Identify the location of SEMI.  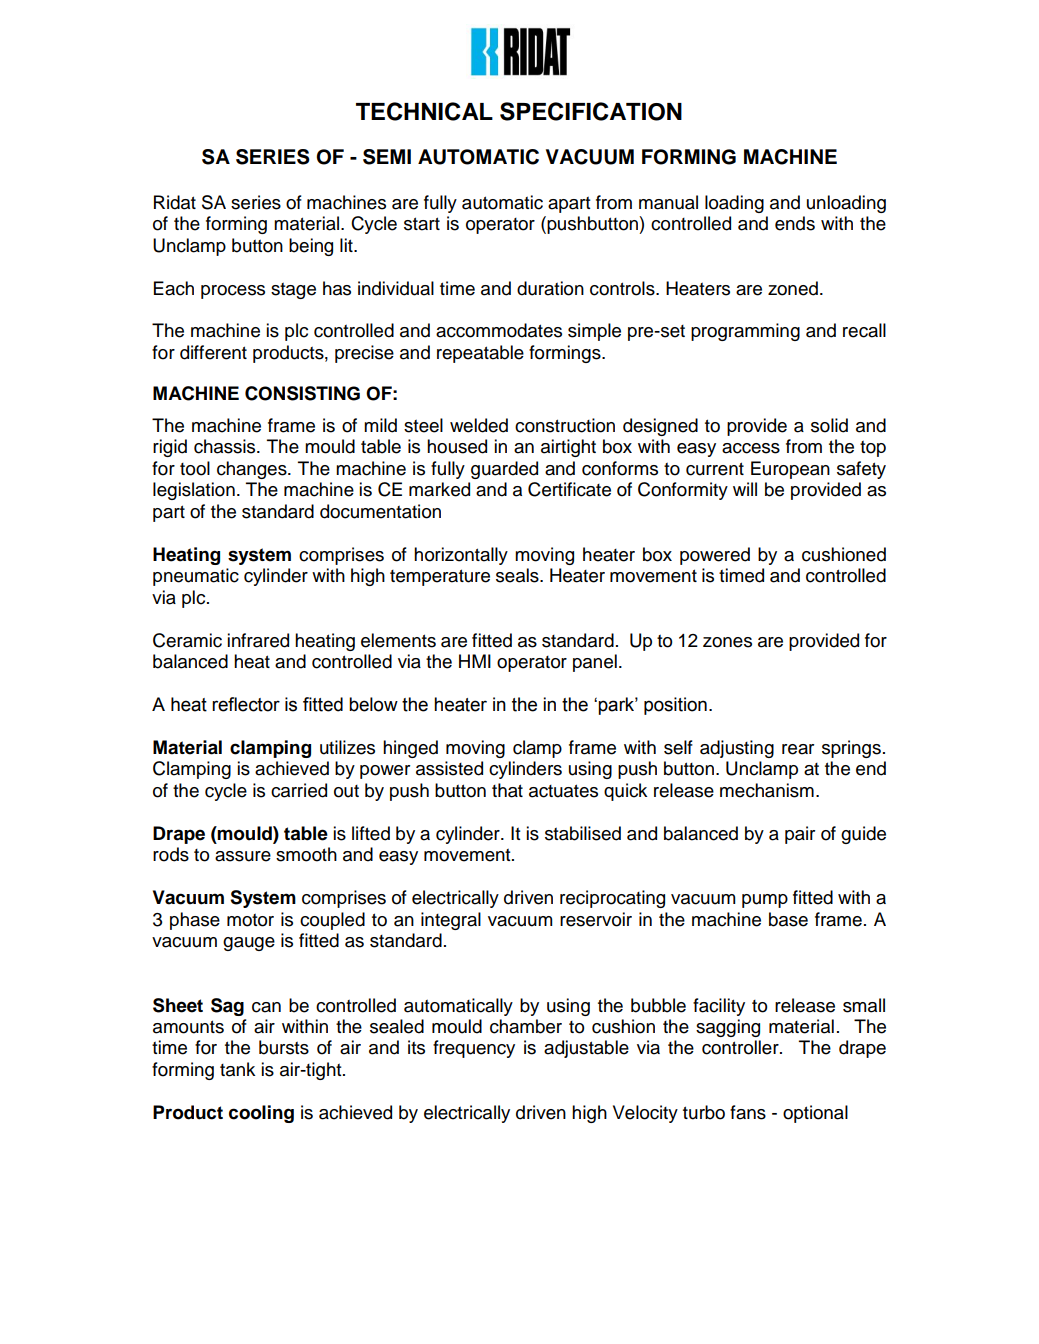
(387, 157).
